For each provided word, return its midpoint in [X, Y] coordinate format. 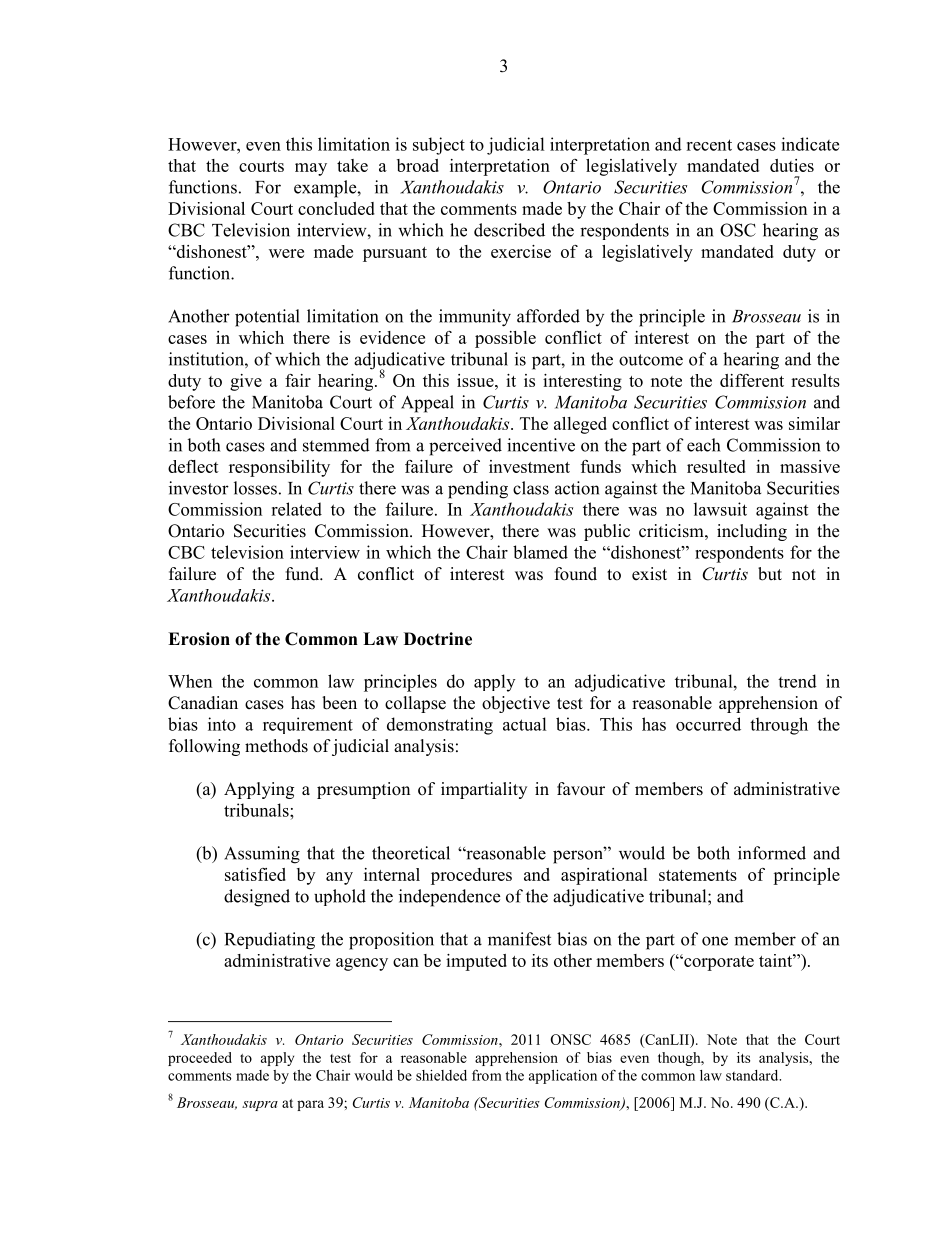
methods [276, 746]
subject [439, 146]
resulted [716, 466]
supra [260, 1106]
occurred [708, 724]
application [563, 1077]
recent [709, 145]
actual [525, 724]
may [311, 169]
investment [529, 466]
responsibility [279, 468]
